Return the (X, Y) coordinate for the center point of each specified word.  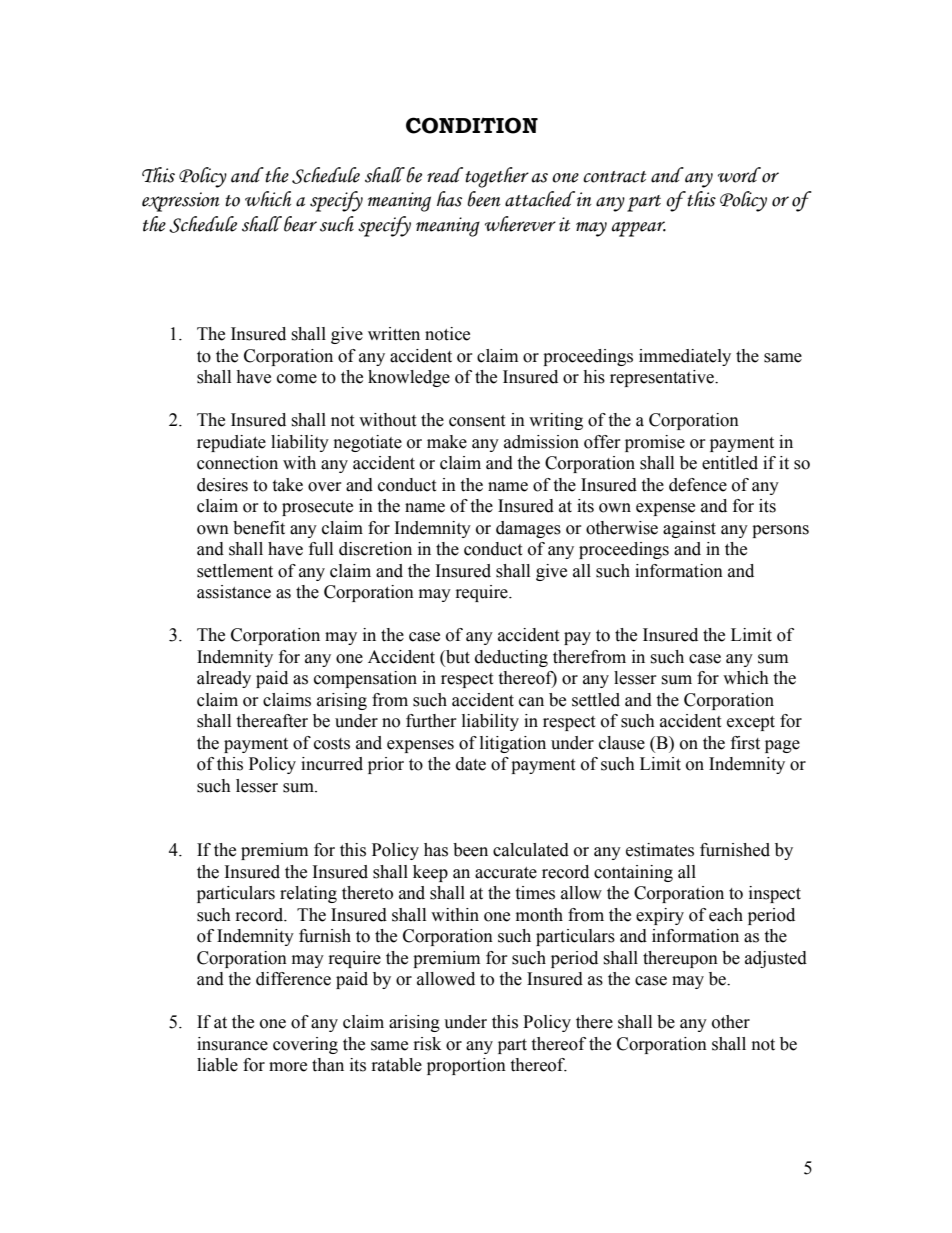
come (297, 379)
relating (308, 894)
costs (332, 744)
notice (447, 334)
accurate (506, 873)
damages (528, 529)
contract (614, 177)
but (457, 658)
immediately (685, 357)
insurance (232, 1044)
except (751, 723)
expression (181, 202)
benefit (259, 528)
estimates (660, 850)
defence (698, 485)
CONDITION (472, 125)
